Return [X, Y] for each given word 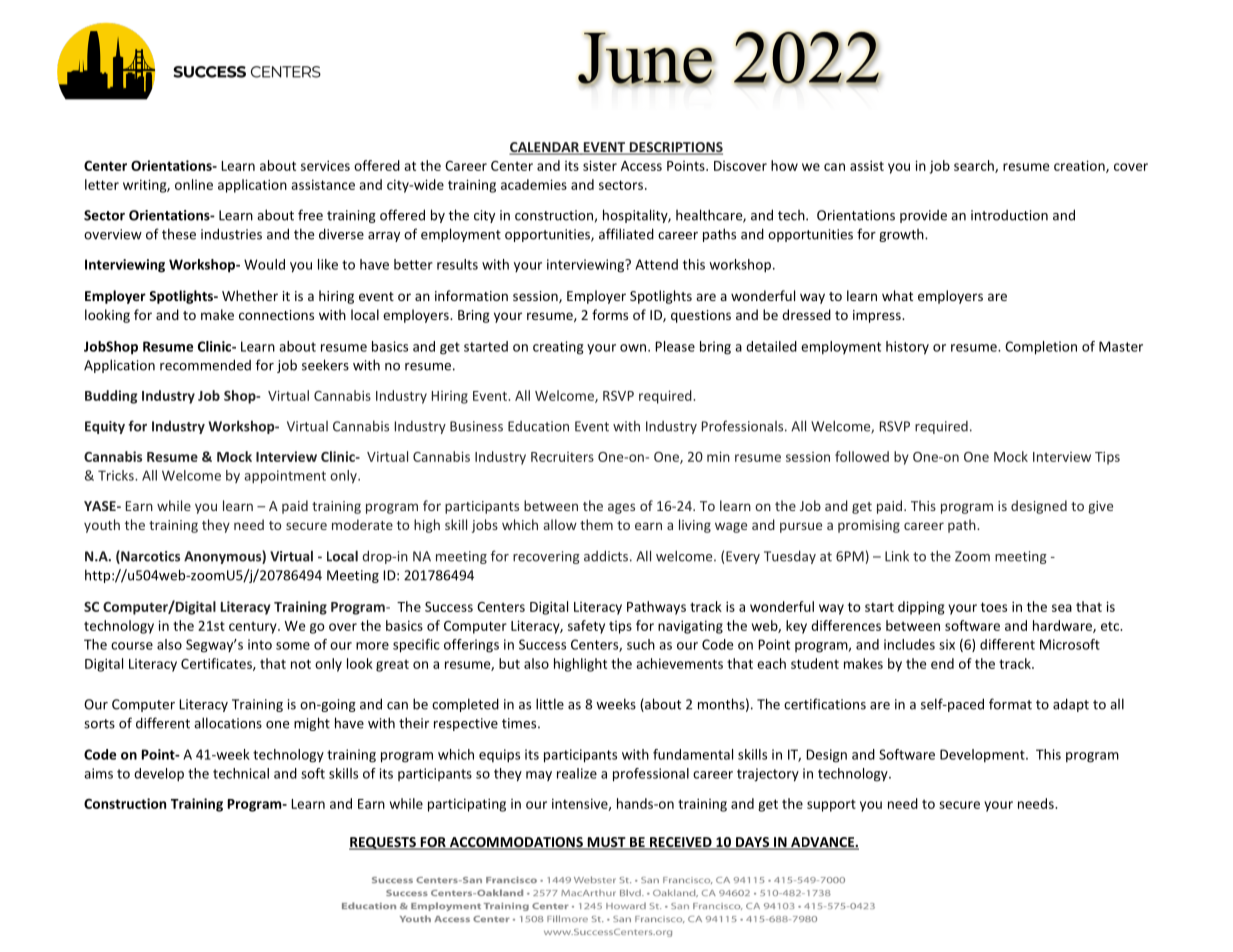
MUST [606, 843]
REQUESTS [383, 843]
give [1100, 507]
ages [621, 508]
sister [600, 165]
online [194, 184]
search [975, 166]
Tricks [117, 475]
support [831, 805]
